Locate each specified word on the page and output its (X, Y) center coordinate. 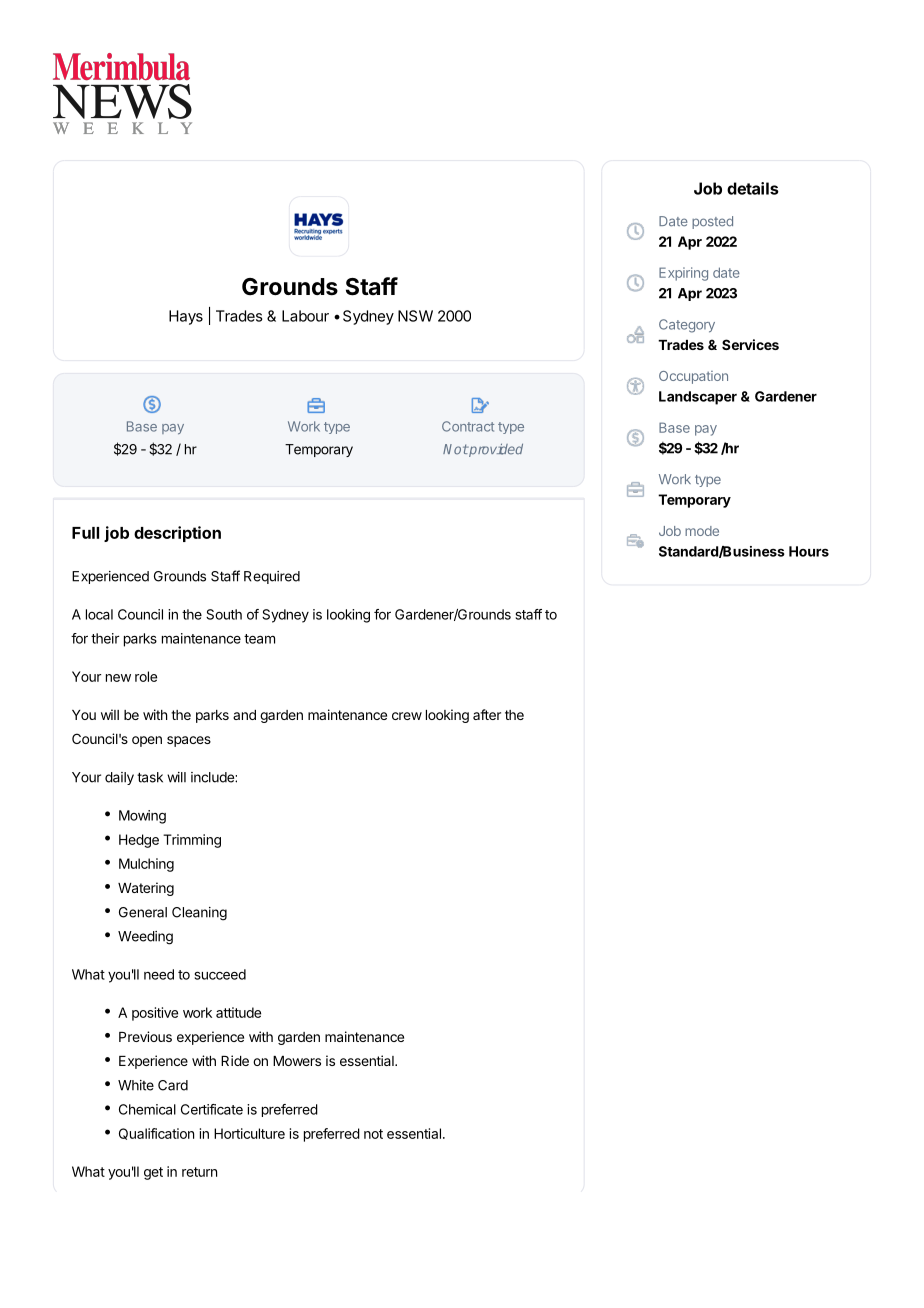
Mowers (297, 1061)
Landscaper (698, 398)
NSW (415, 316)
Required (272, 577)
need (159, 974)
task (150, 777)
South (224, 614)
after (487, 714)
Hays (186, 317)
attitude (238, 1012)
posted (712, 222)
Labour (305, 316)
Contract (468, 426)
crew (407, 716)
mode (702, 531)
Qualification (156, 1134)
